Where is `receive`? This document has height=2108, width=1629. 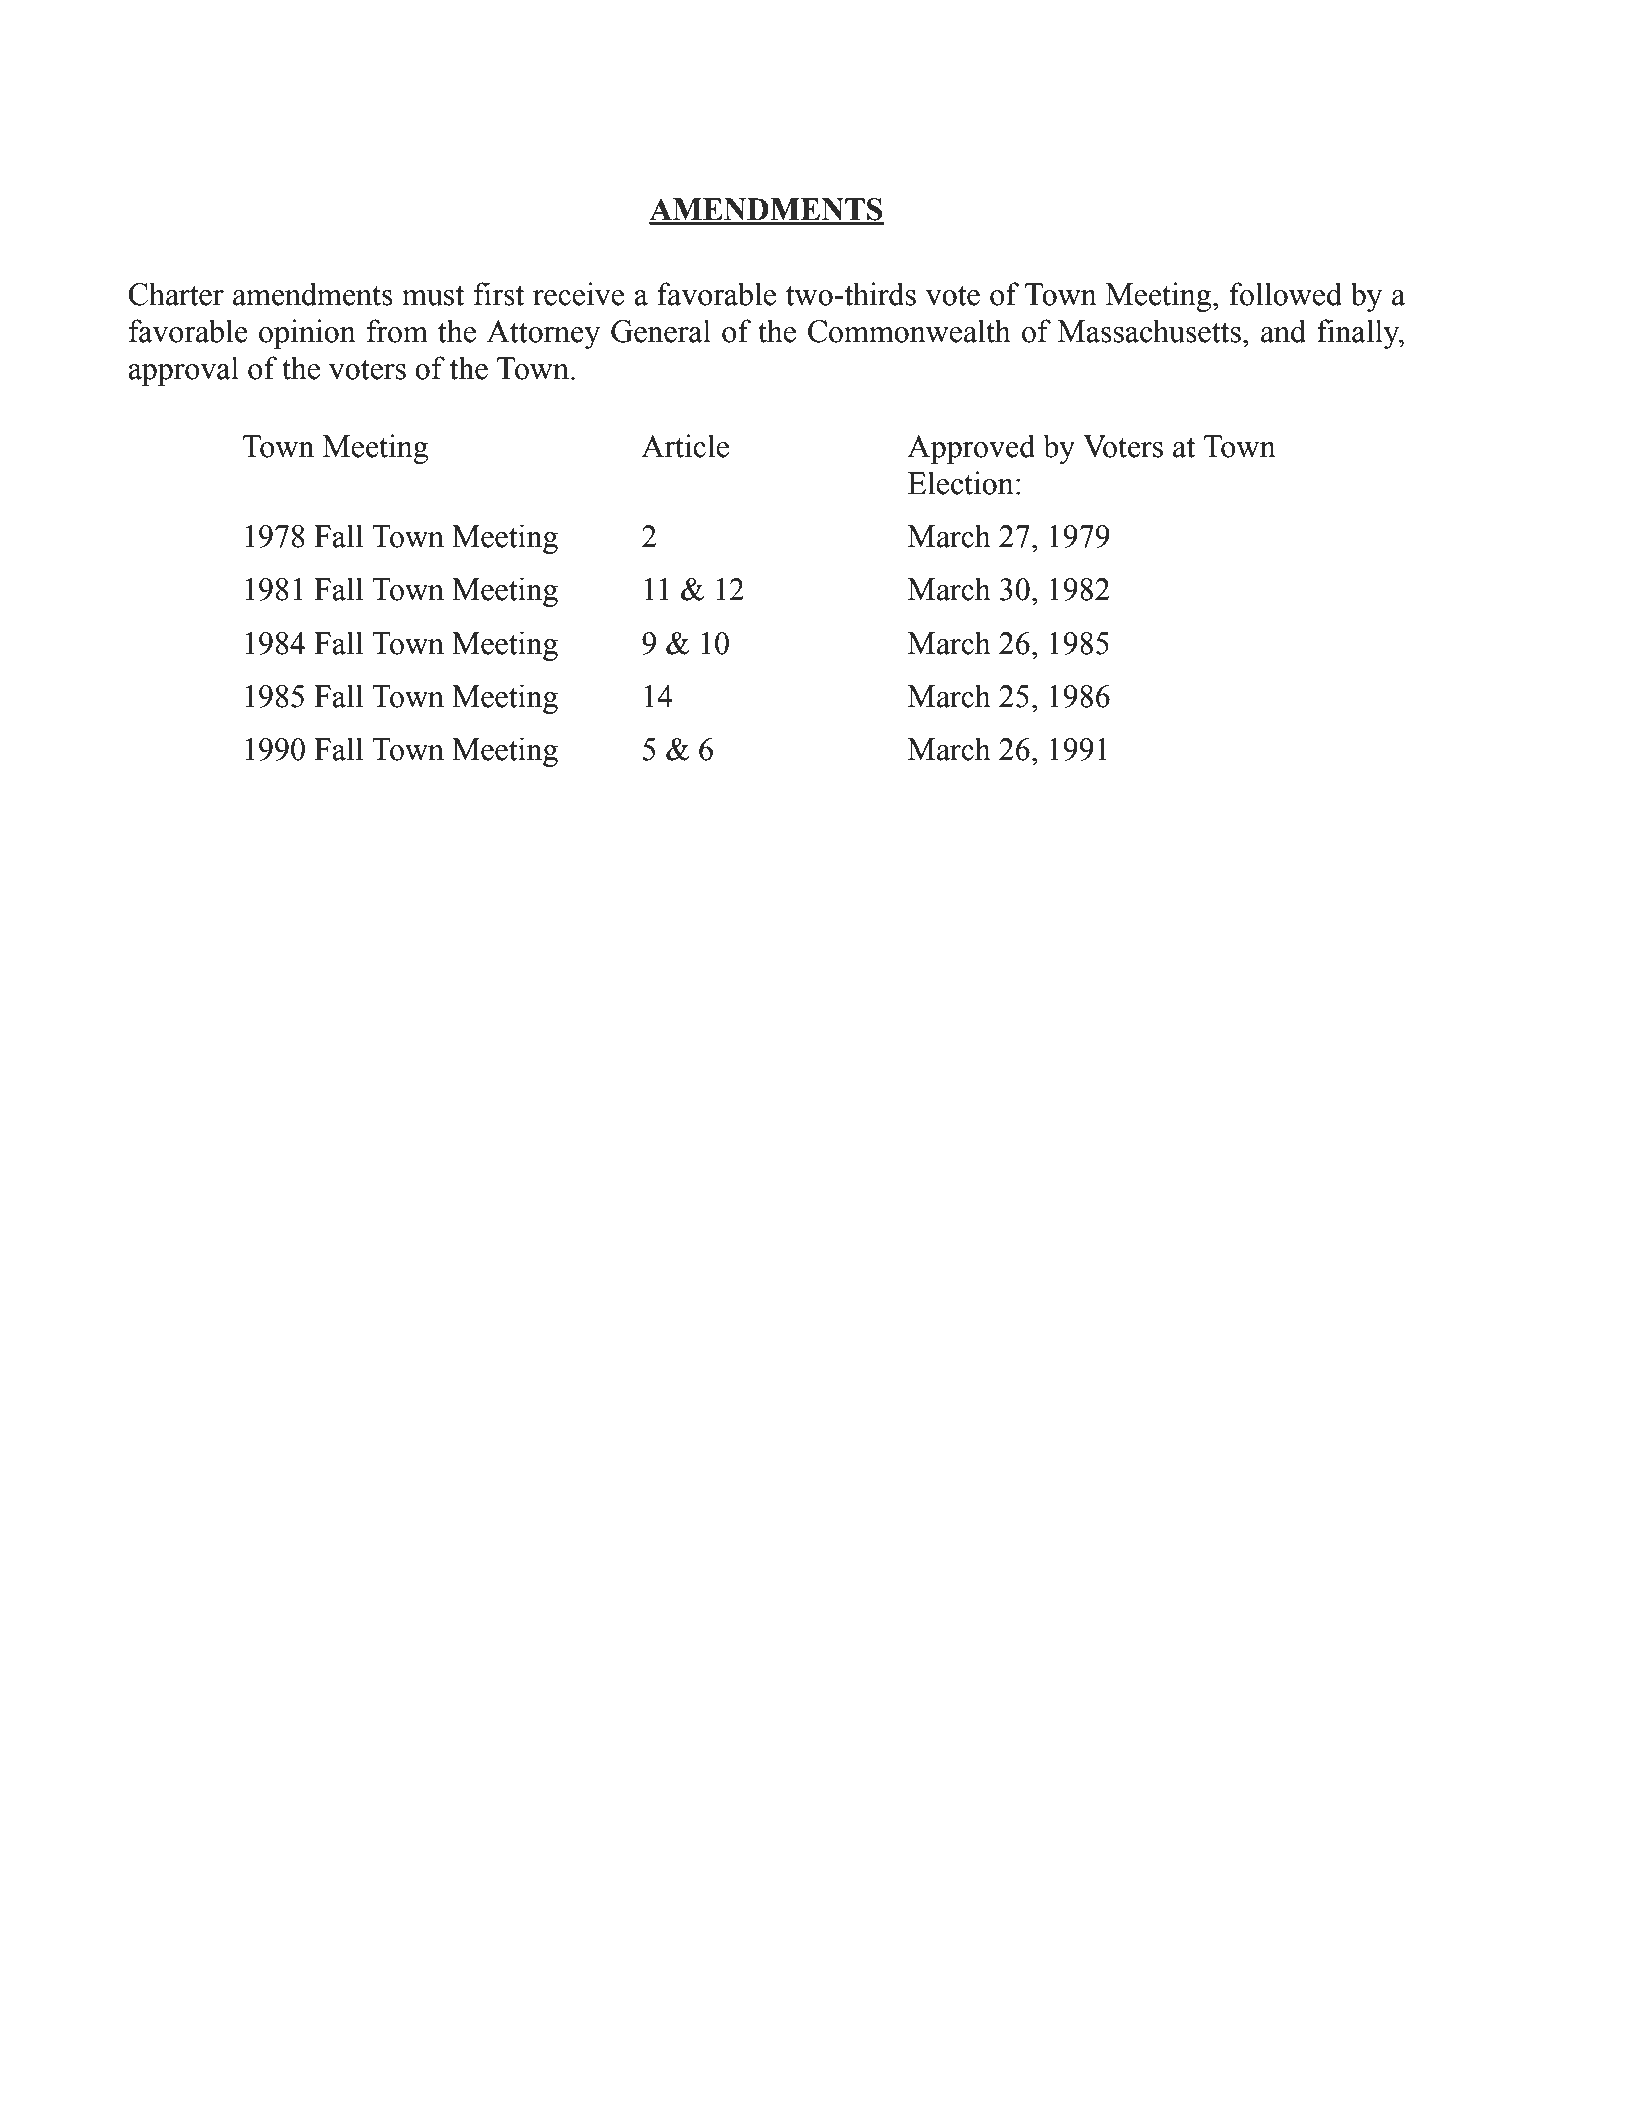 receive is located at coordinates (578, 294).
